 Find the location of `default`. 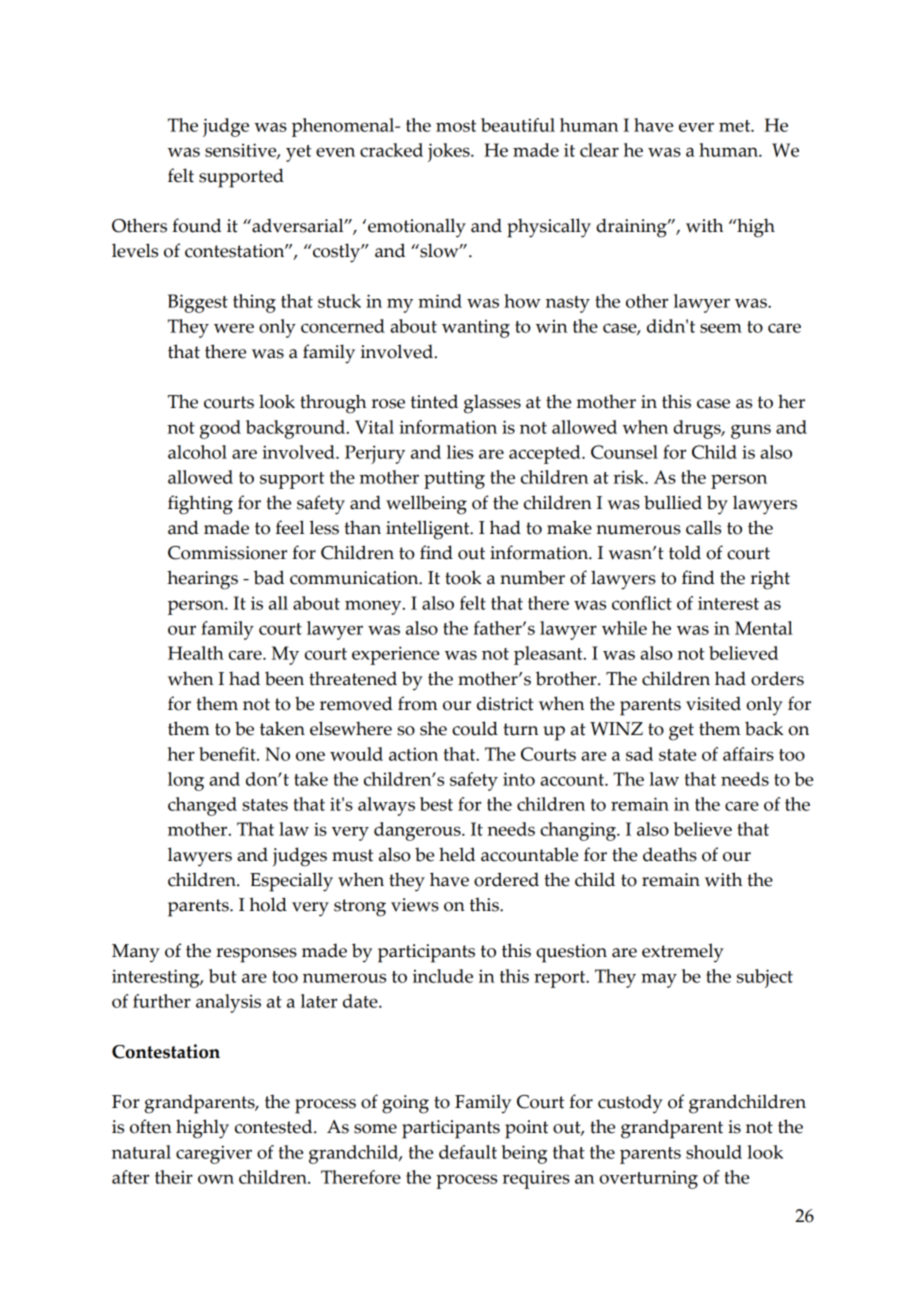

default is located at coordinates (468, 1152).
